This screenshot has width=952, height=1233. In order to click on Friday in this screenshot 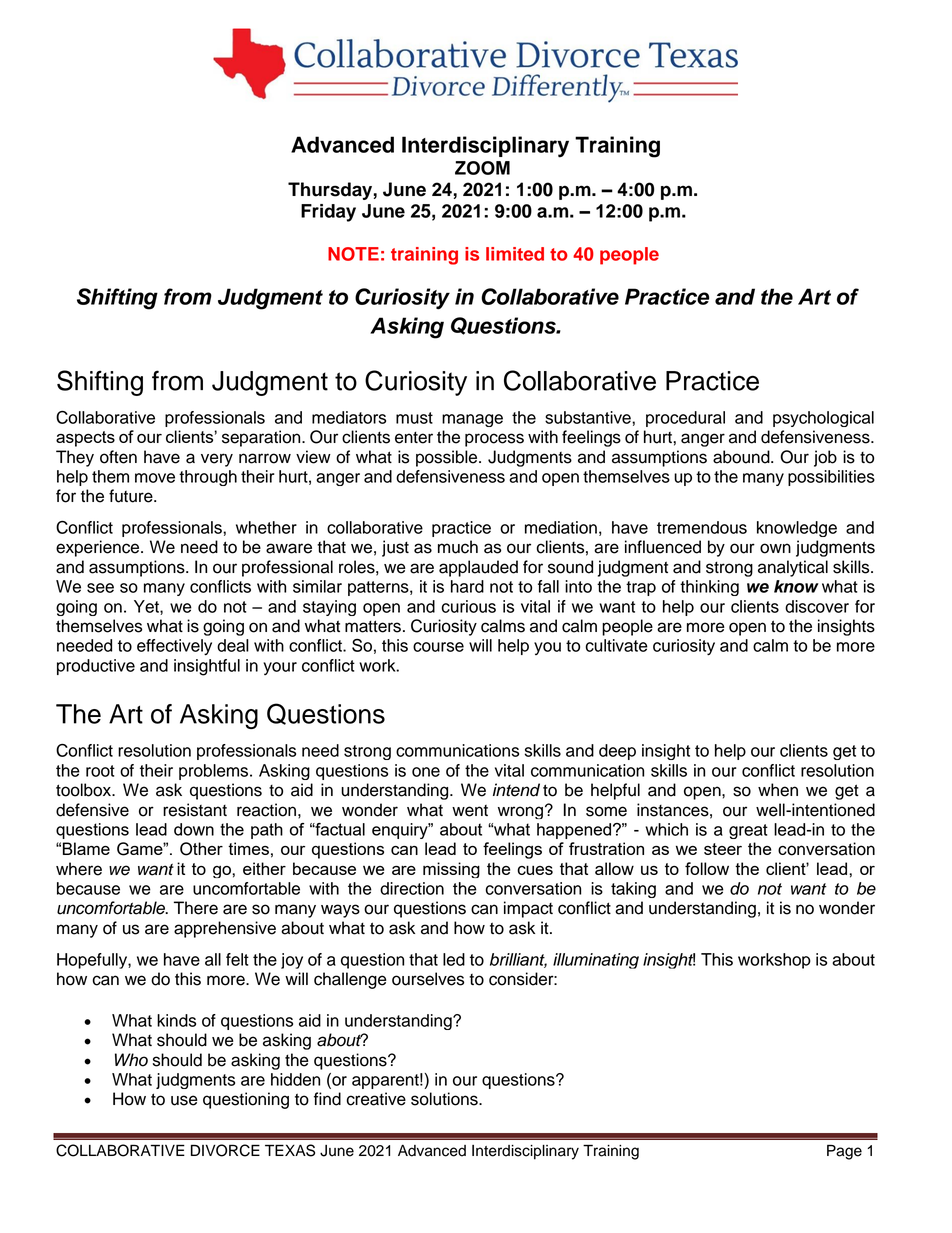, I will do `click(328, 213)`.
